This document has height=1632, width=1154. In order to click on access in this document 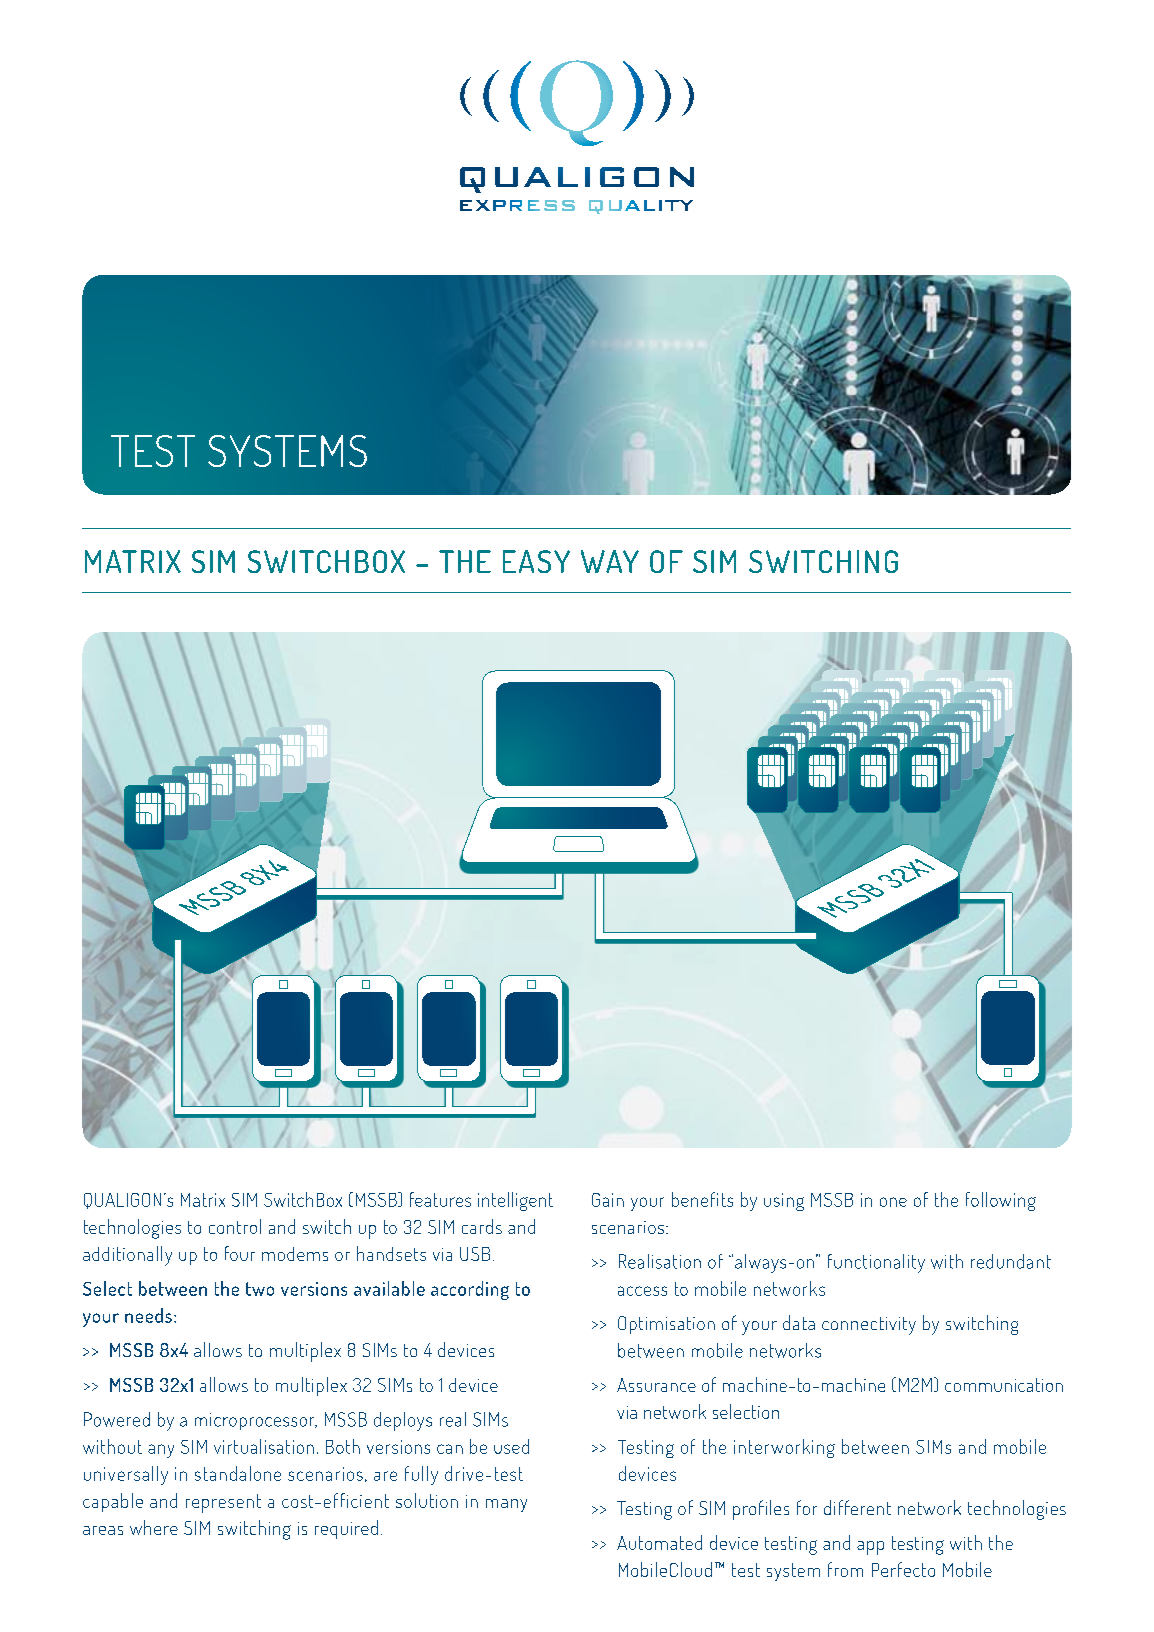, I will do `click(642, 1291)`.
